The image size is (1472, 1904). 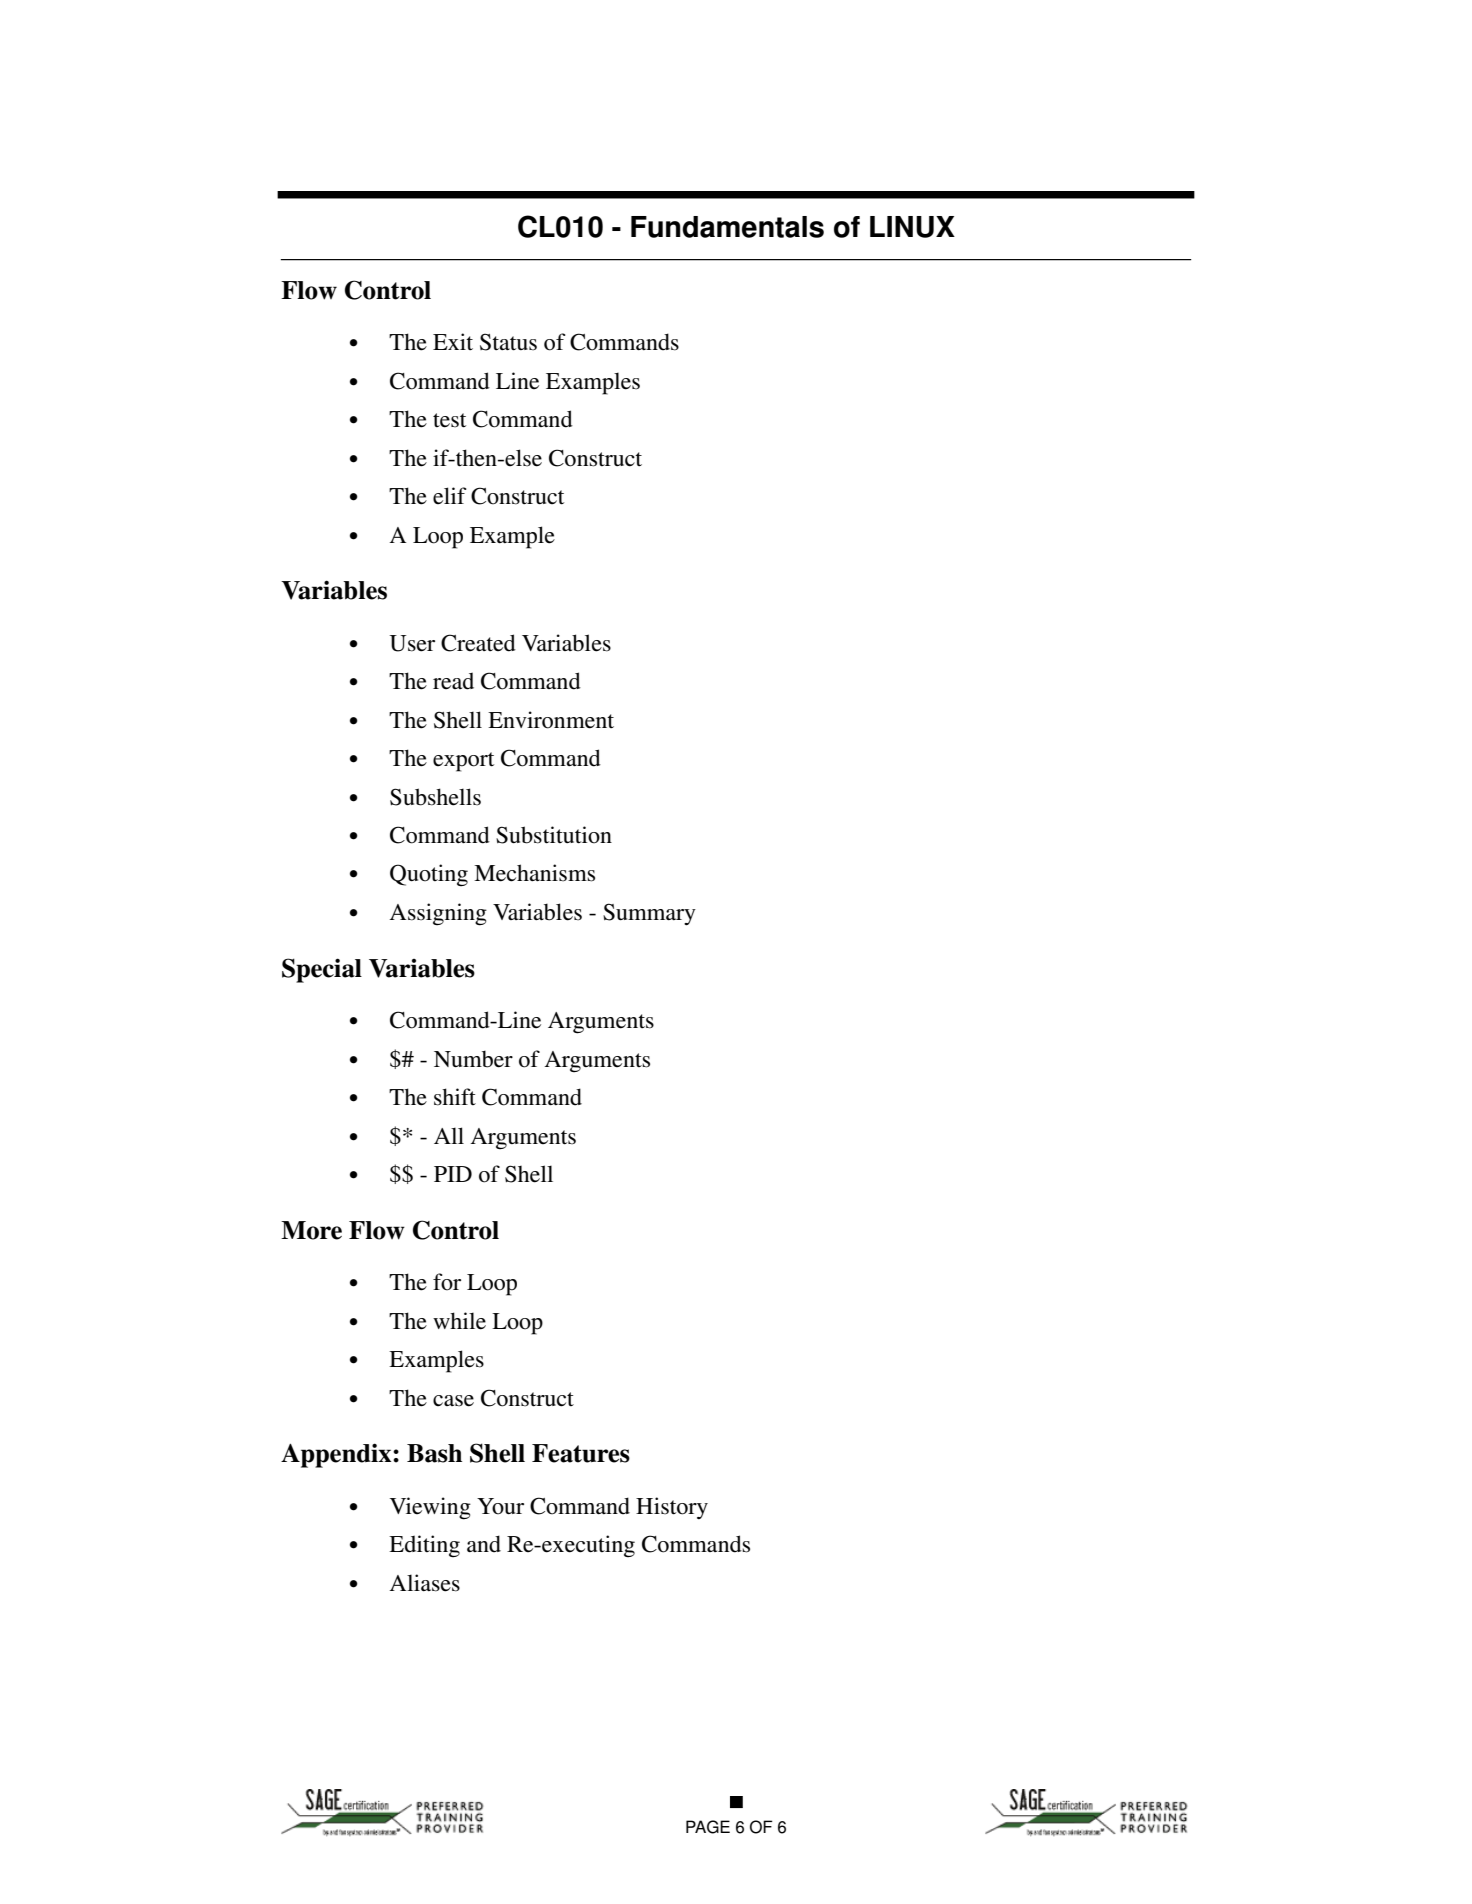 What do you see at coordinates (463, 762) in the screenshot?
I see `export` at bounding box center [463, 762].
